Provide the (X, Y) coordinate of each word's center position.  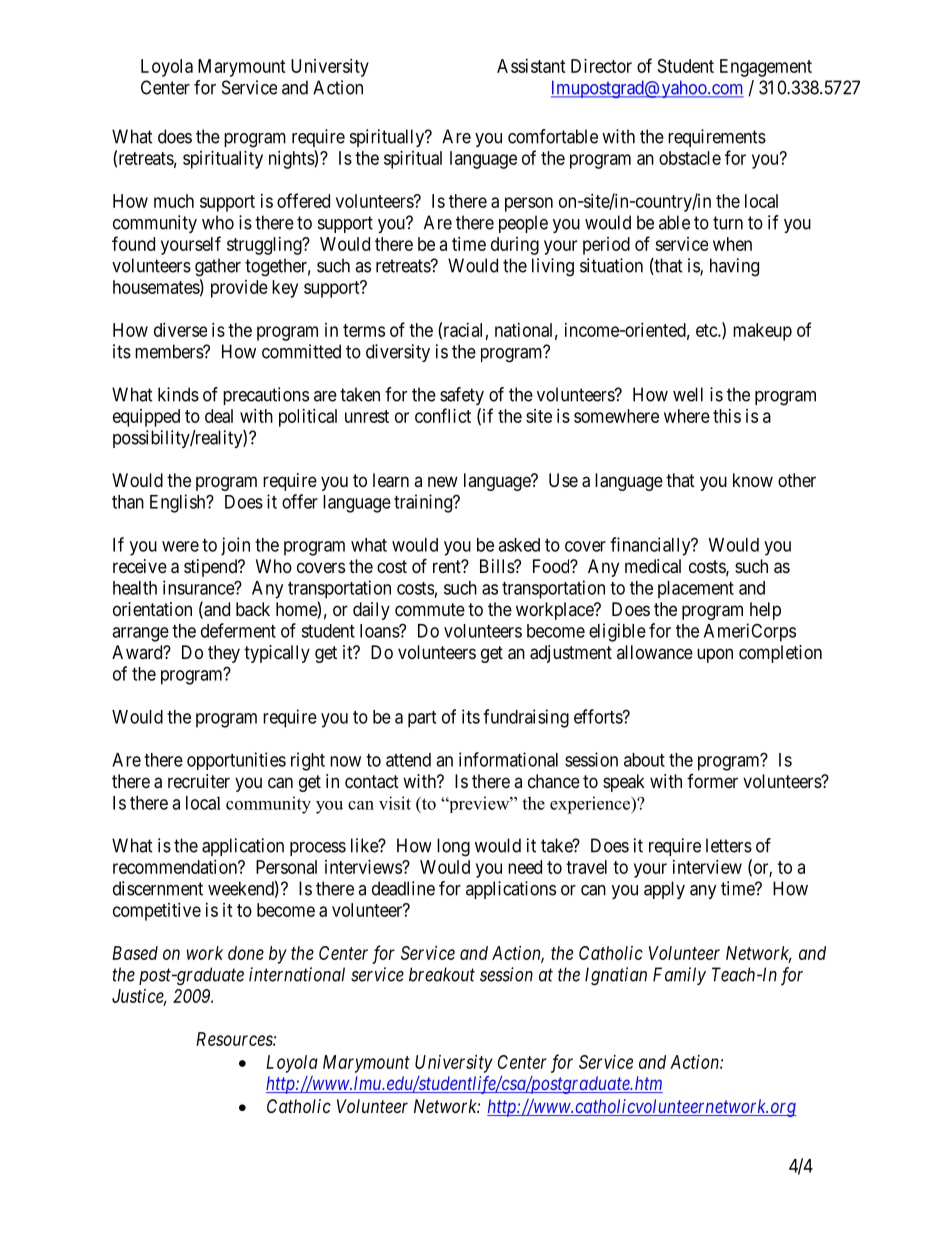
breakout (442, 974)
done (246, 953)
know (753, 480)
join (235, 546)
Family (679, 976)
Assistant (531, 66)
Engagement (766, 68)
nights (292, 159)
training (424, 503)
